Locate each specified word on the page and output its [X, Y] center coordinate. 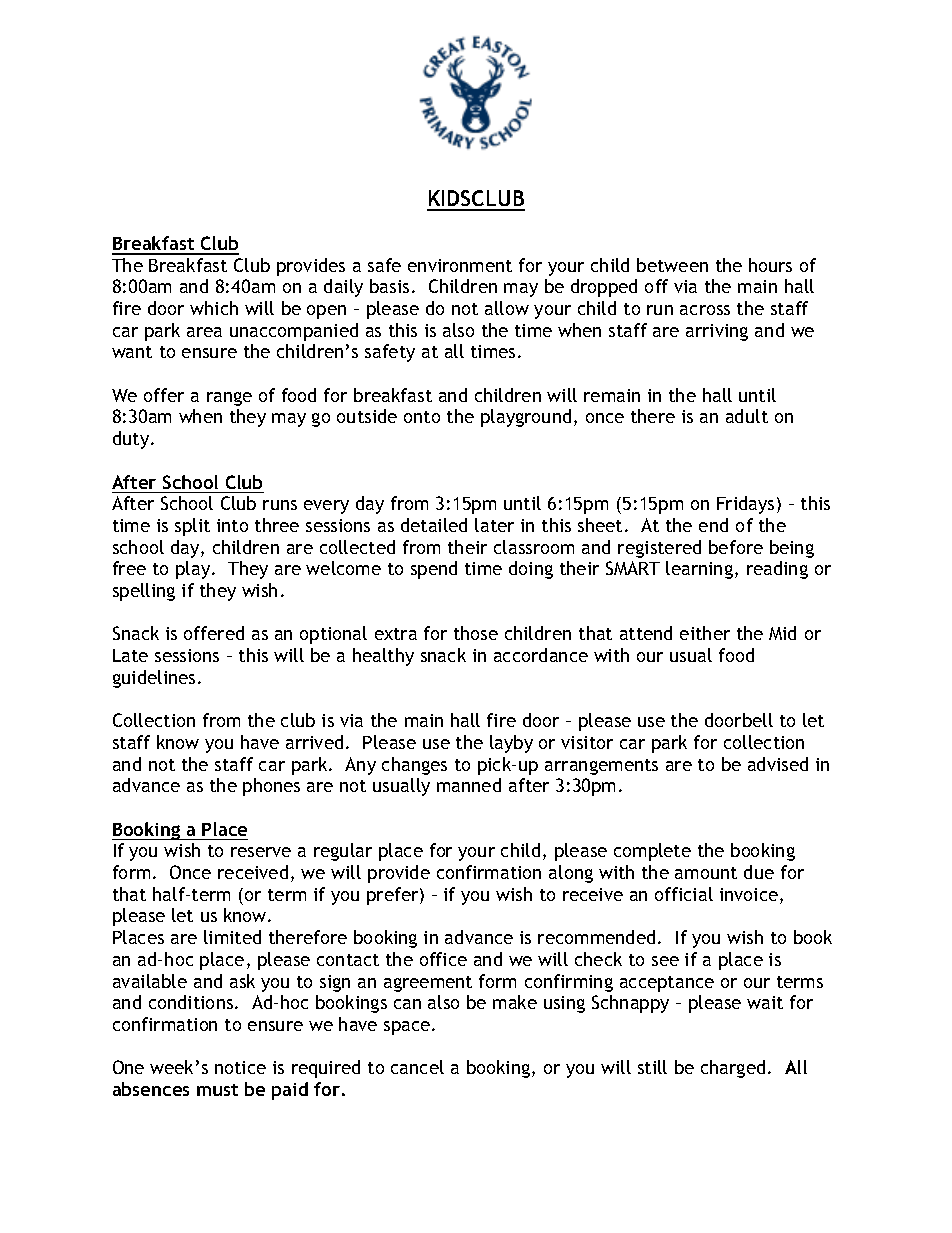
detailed [434, 525]
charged [733, 1069]
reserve [261, 852]
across [705, 310]
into [232, 525]
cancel [417, 1067]
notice [240, 1067]
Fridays [745, 505]
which [214, 308]
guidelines [154, 679]
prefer [394, 896]
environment [460, 265]
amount [706, 873]
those [476, 633]
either [705, 633]
